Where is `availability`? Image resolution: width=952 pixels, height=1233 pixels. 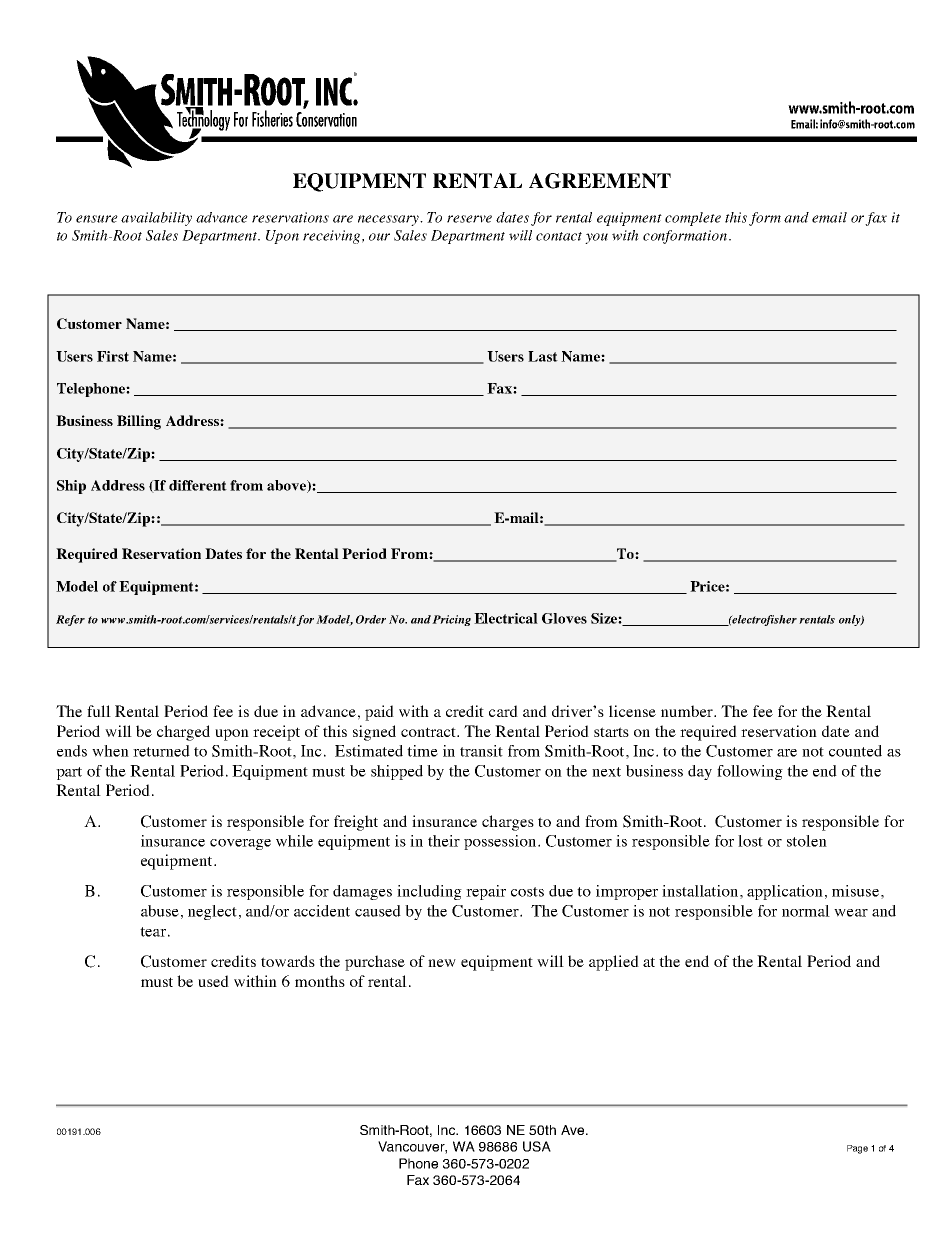 availability is located at coordinates (156, 219).
